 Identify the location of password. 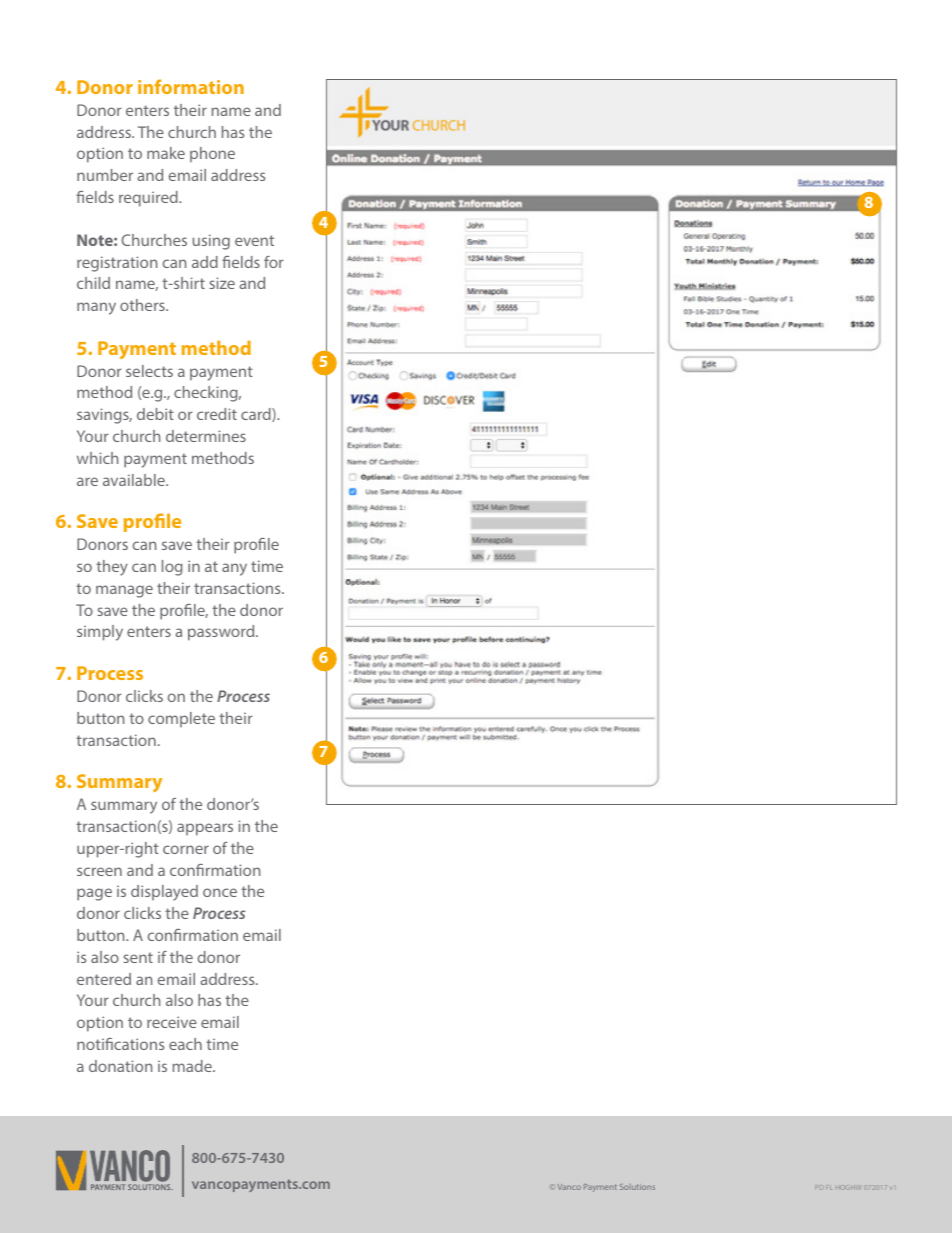
(222, 633).
